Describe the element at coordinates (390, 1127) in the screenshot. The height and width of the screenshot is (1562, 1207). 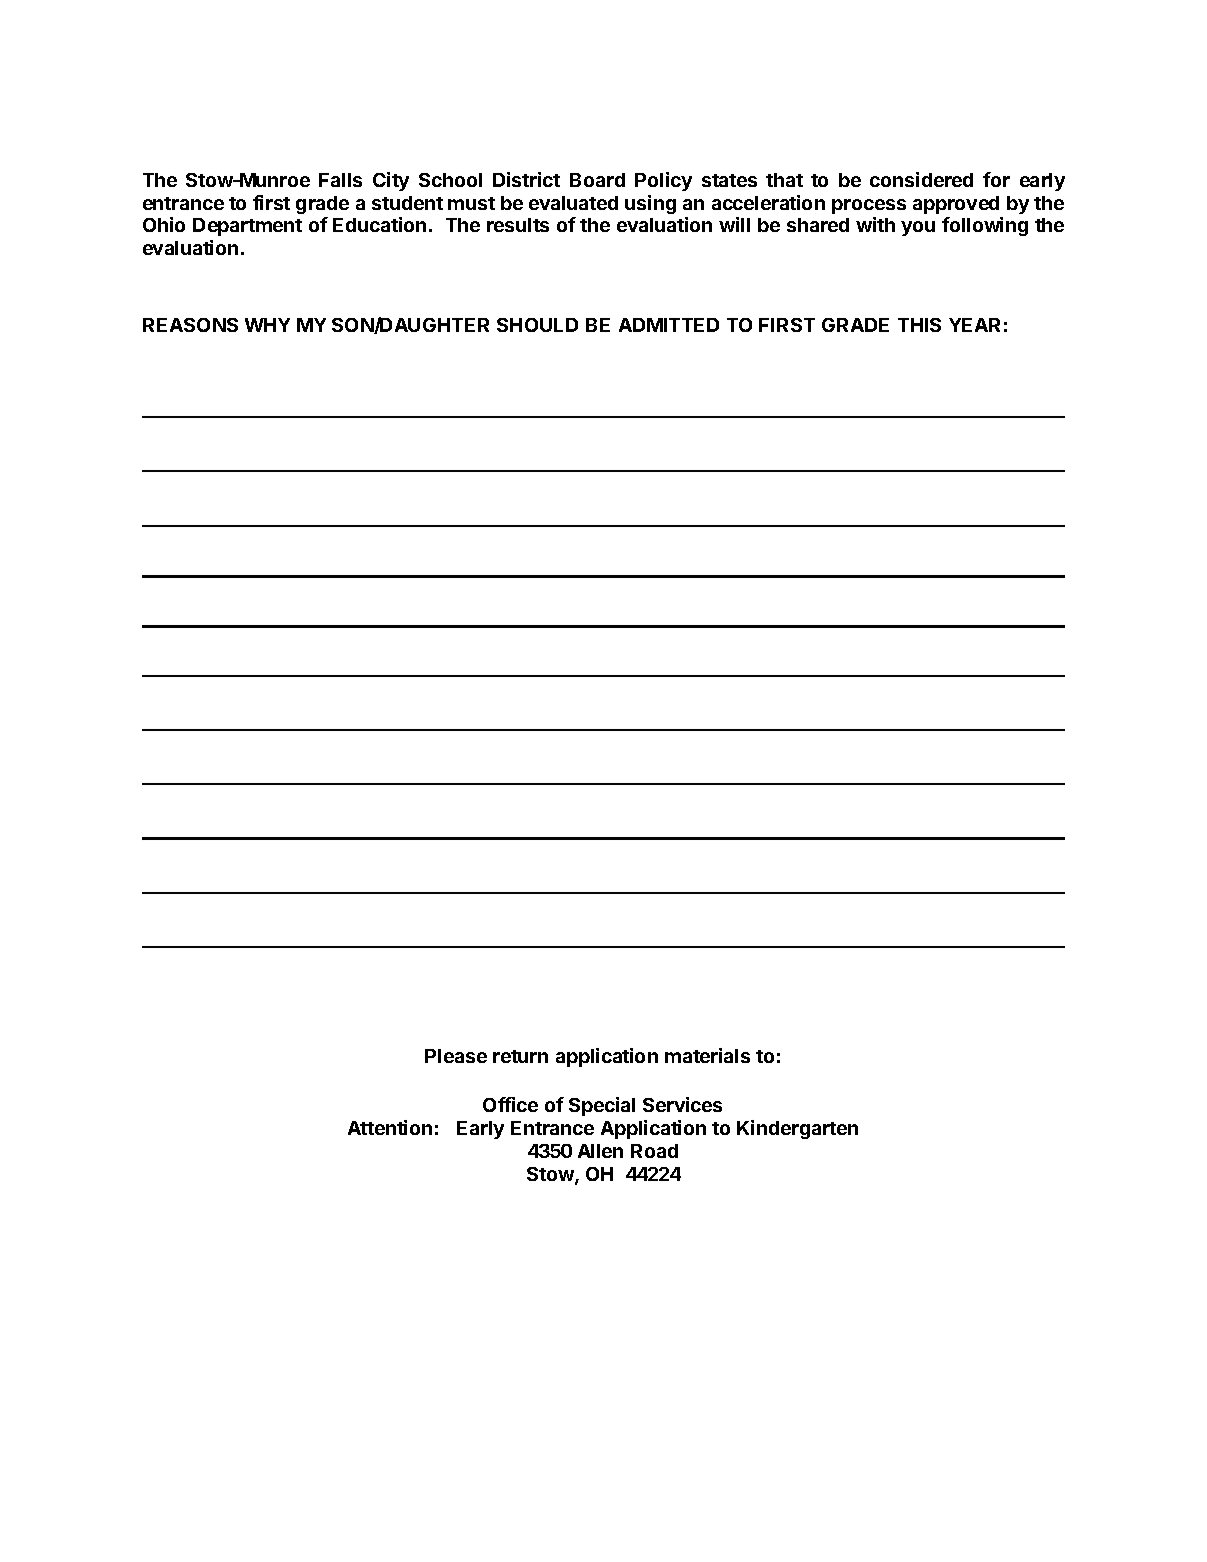
I see `Attention` at that location.
